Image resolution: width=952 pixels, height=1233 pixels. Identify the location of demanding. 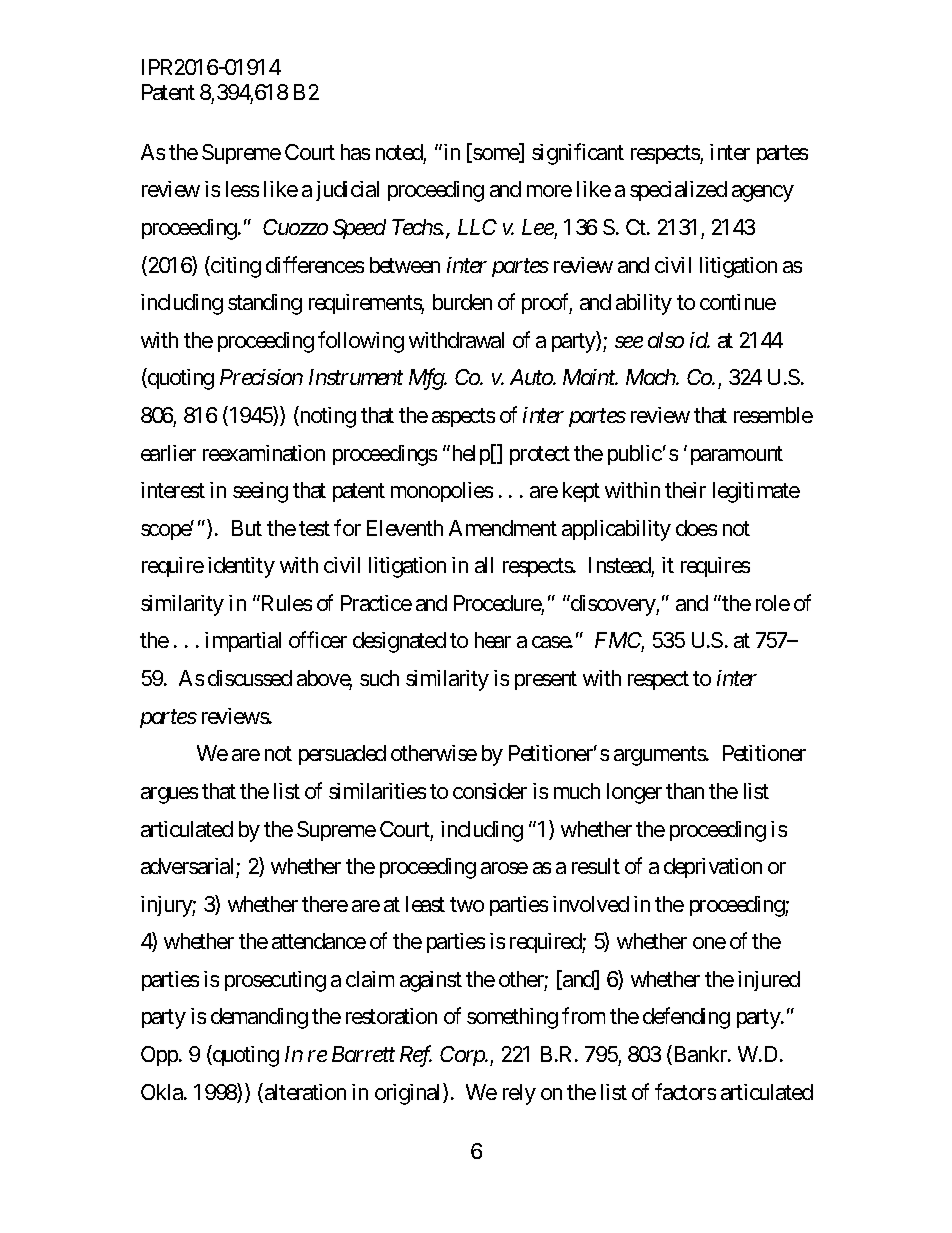
(259, 1018).
